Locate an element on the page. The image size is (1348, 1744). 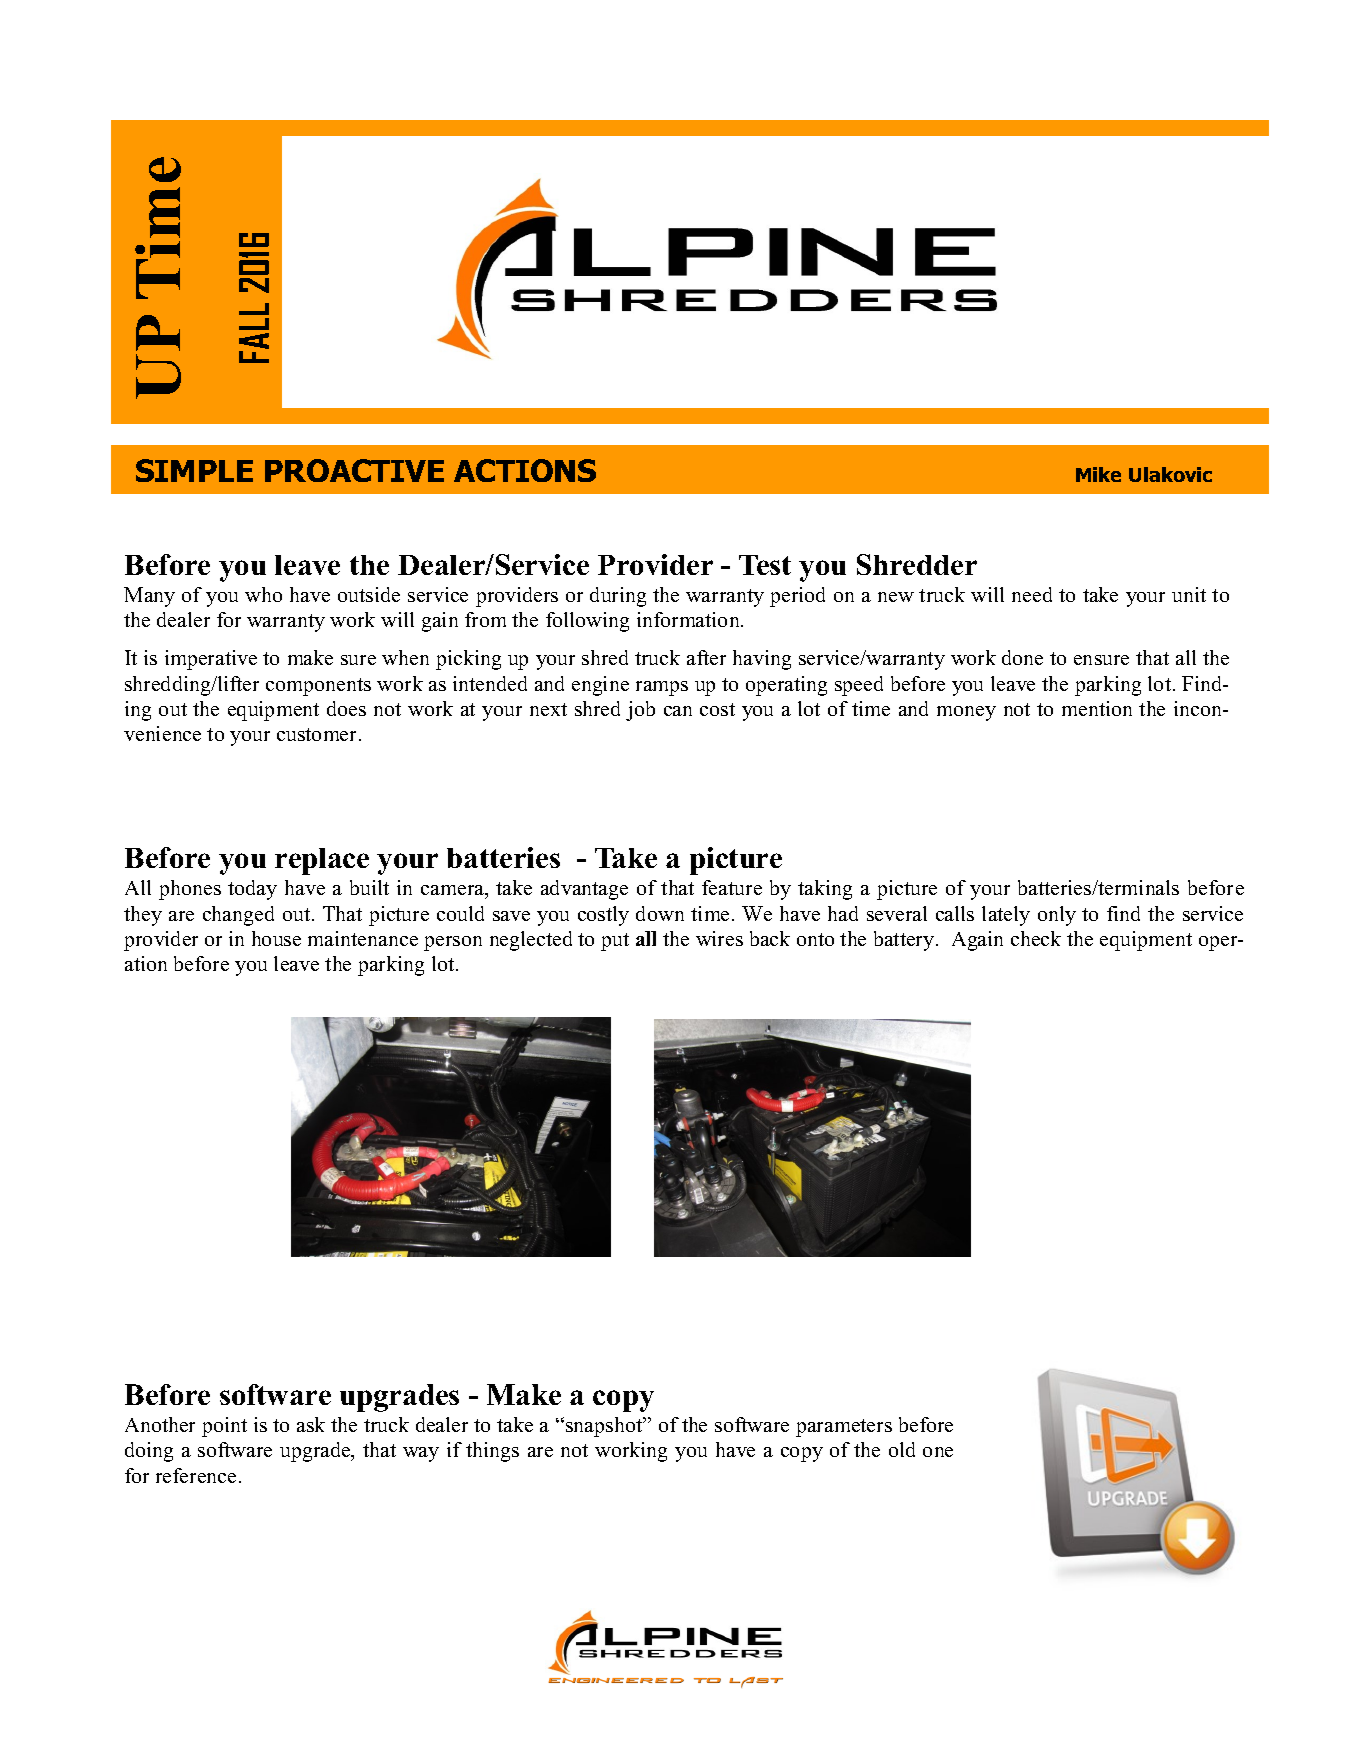
put is located at coordinates (615, 942).
